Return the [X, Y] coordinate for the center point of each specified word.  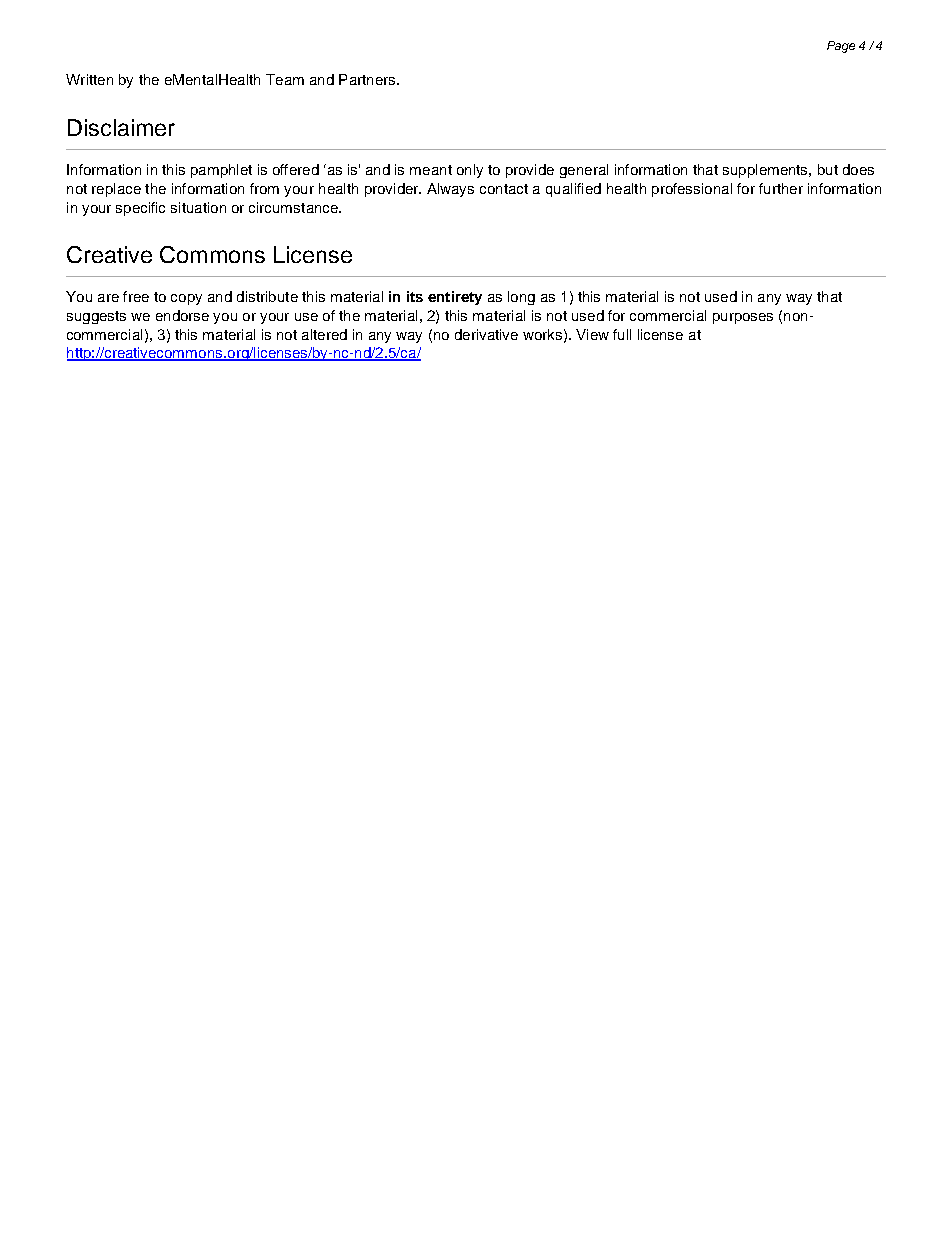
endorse [182, 315]
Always [450, 190]
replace [116, 190]
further [781, 188]
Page [841, 47]
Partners [368, 79]
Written [89, 79]
